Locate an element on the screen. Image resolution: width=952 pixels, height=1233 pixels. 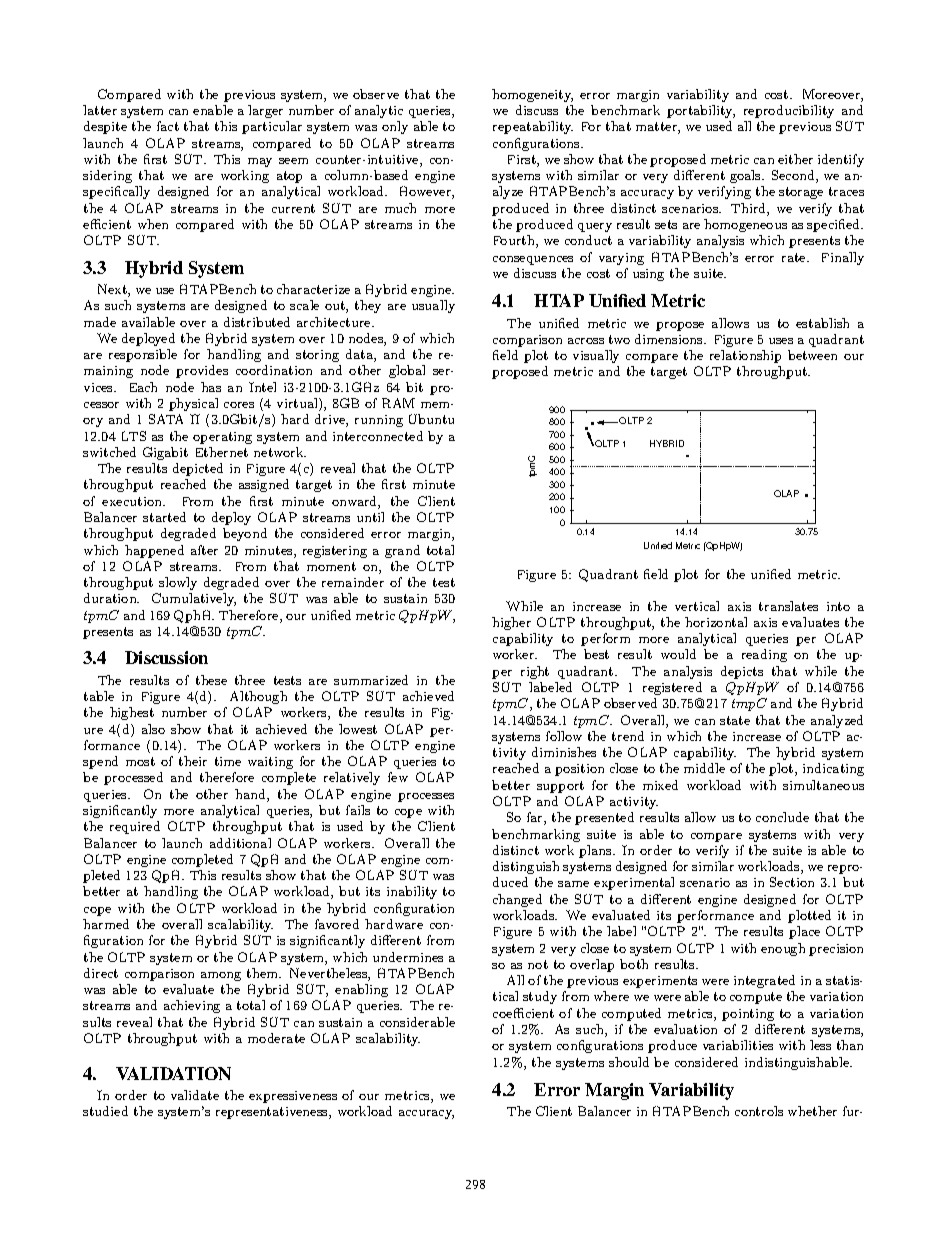
Cumulatively is located at coordinates (194, 599).
